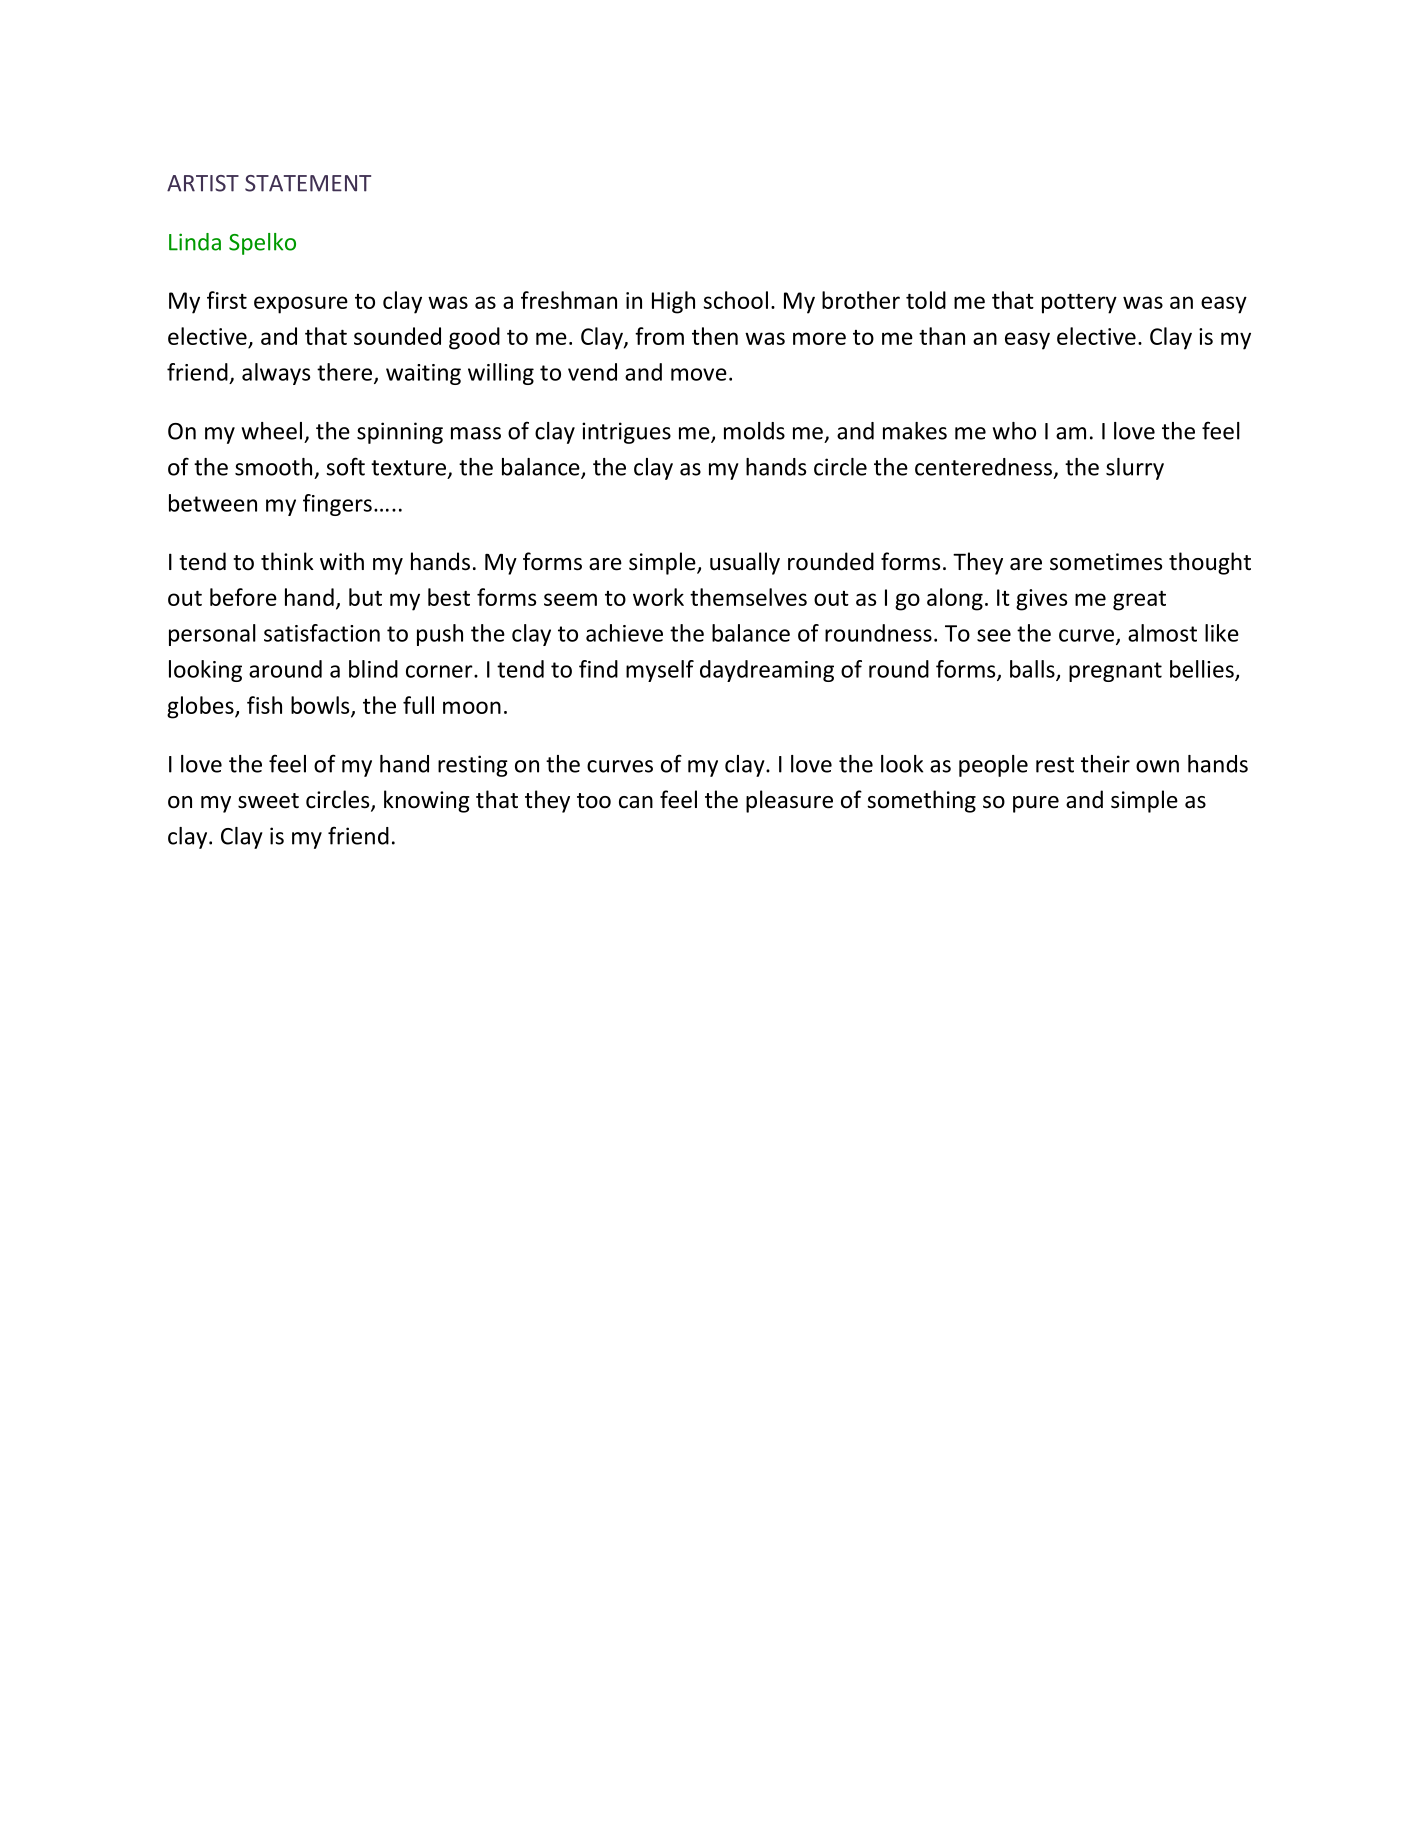  I want to click on who, so click(1014, 431).
